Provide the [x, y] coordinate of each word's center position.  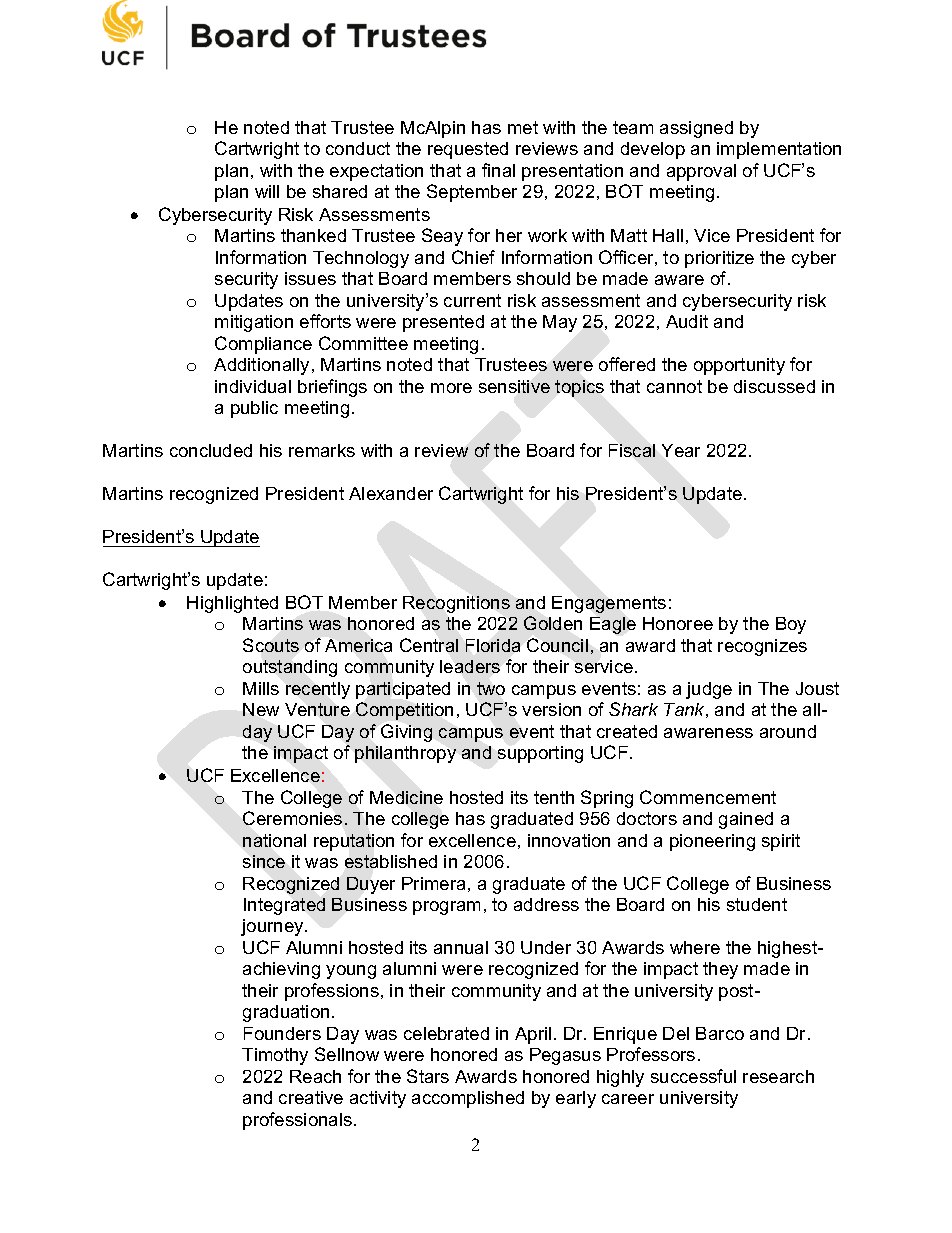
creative [311, 1097]
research [778, 1076]
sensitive [514, 386]
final [498, 170]
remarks [322, 450]
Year [681, 450]
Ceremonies [292, 818]
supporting [540, 754]
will [267, 191]
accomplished [468, 1099]
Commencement [708, 797]
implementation [779, 150]
